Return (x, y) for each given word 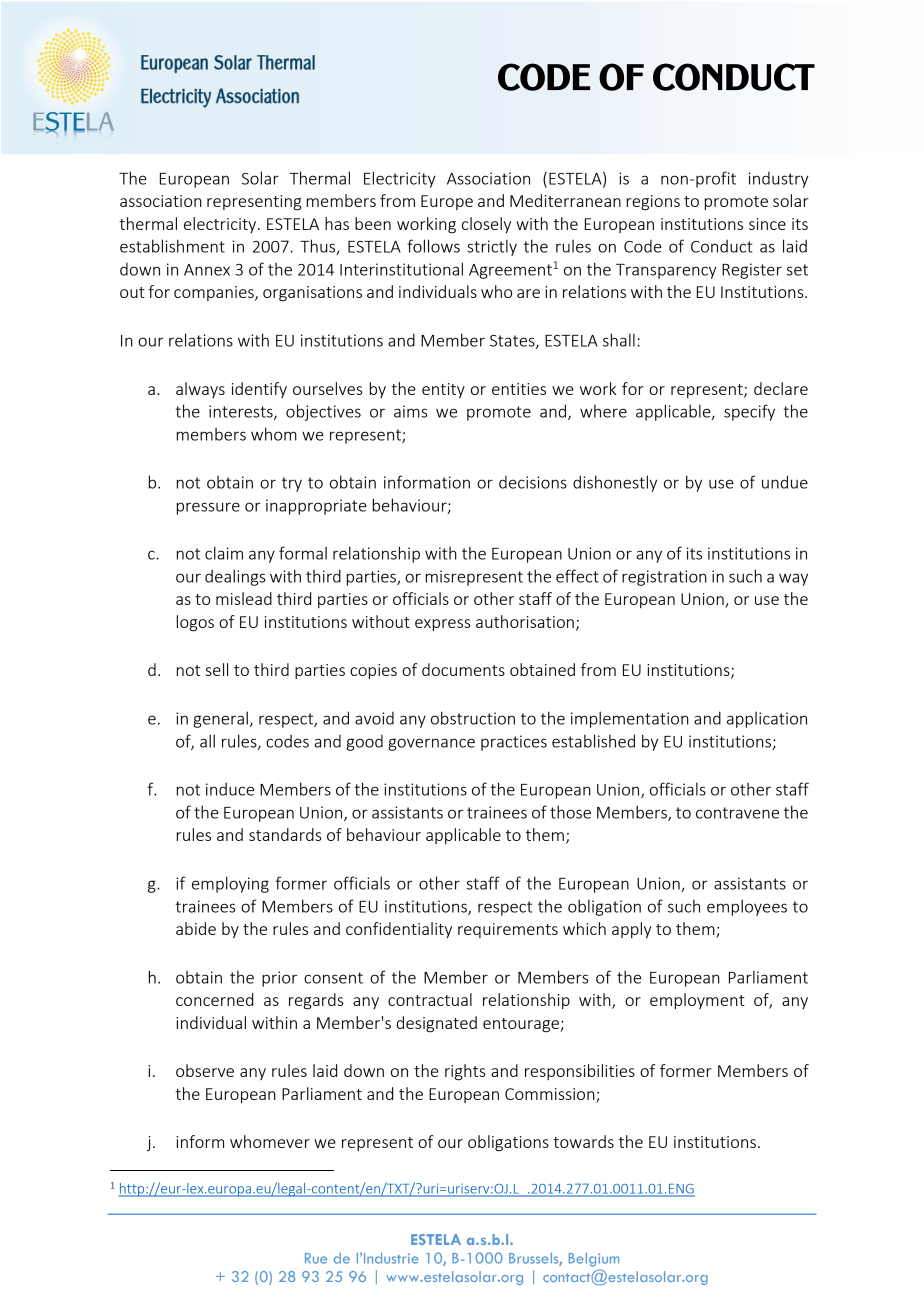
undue (785, 482)
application (767, 720)
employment (697, 1001)
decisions (533, 482)
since (767, 224)
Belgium (594, 1260)
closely (486, 225)
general (220, 719)
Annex (207, 270)
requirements (508, 930)
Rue (316, 1258)
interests (242, 412)
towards (583, 1141)
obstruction (473, 718)
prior (279, 979)
